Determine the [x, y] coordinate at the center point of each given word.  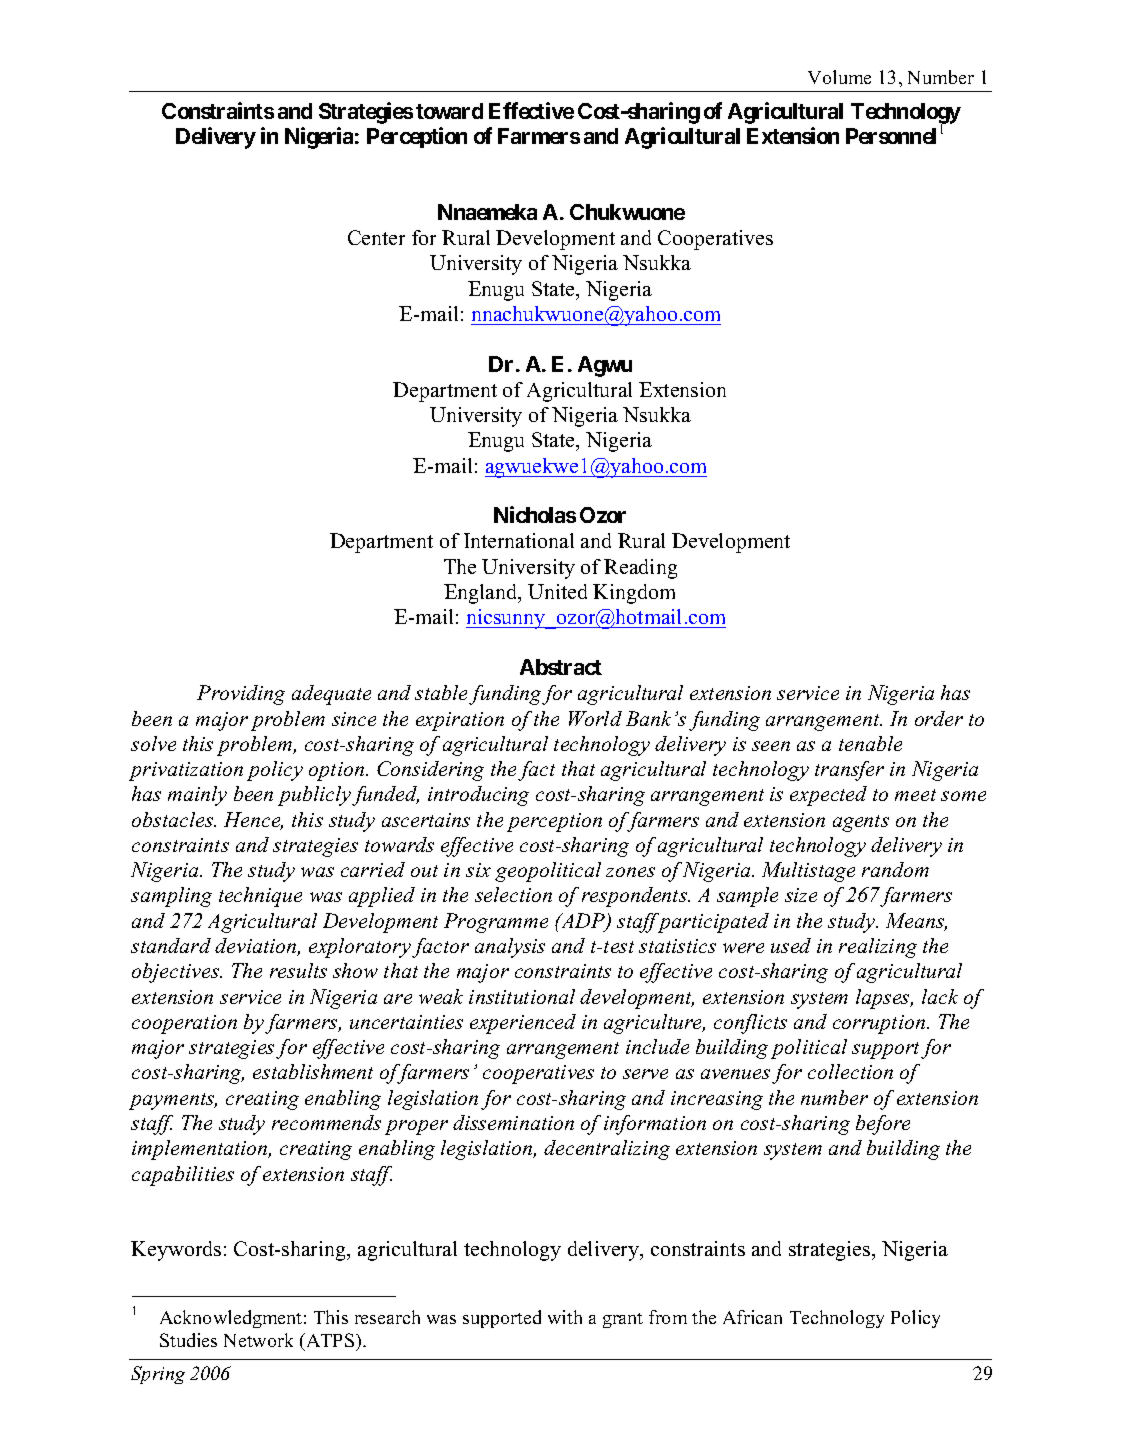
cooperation [184, 1024]
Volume [839, 77]
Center [376, 237]
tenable [870, 743]
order [939, 718]
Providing [241, 695]
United [557, 591]
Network [258, 1340]
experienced [523, 1024]
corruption [880, 1024]
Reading [640, 569]
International [519, 540]
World [595, 718]
